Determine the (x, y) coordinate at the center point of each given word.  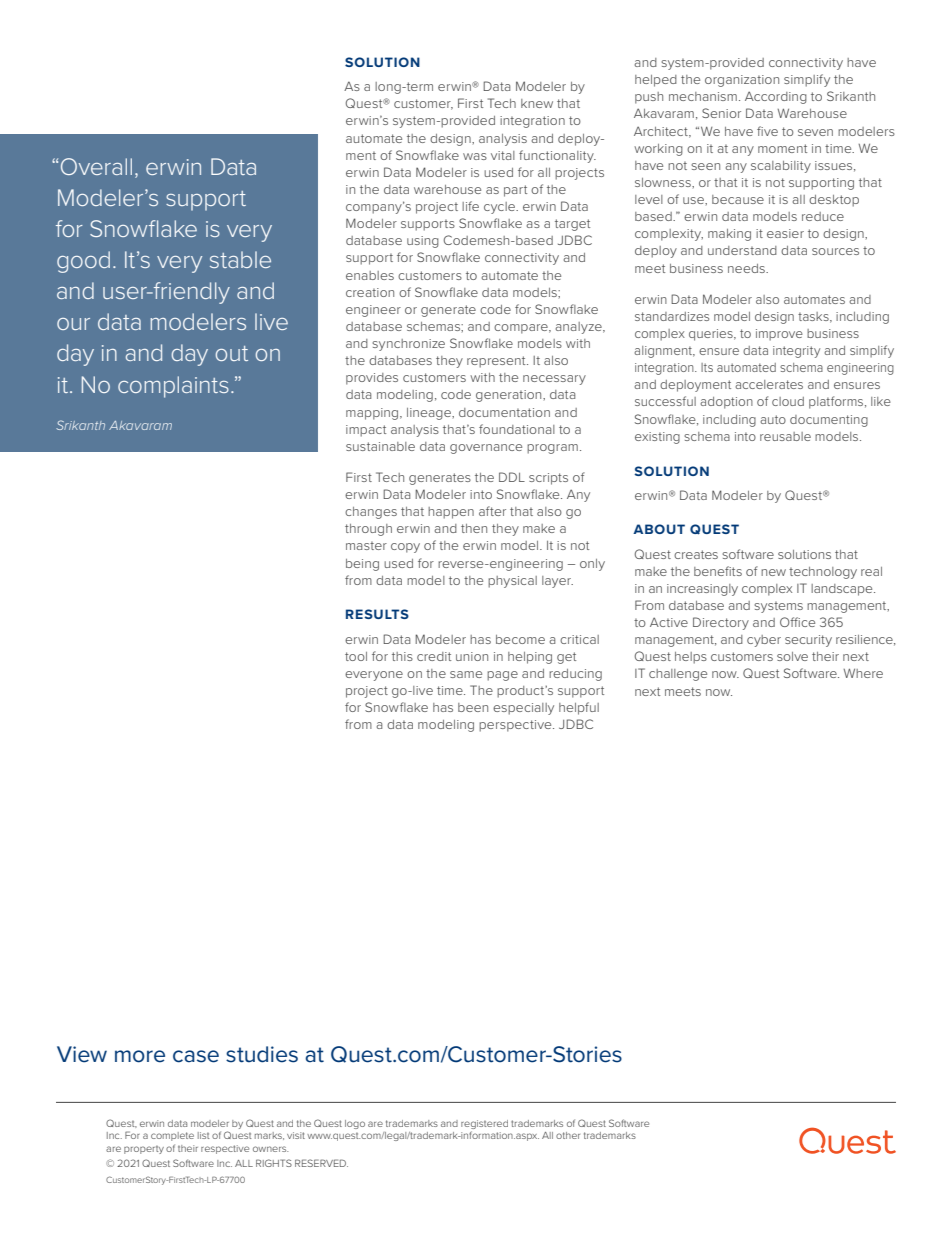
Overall (96, 166)
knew (537, 103)
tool (356, 656)
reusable (785, 436)
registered (484, 1124)
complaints (173, 387)
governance (486, 449)
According (776, 97)
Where (863, 673)
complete (172, 1136)
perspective (516, 726)
